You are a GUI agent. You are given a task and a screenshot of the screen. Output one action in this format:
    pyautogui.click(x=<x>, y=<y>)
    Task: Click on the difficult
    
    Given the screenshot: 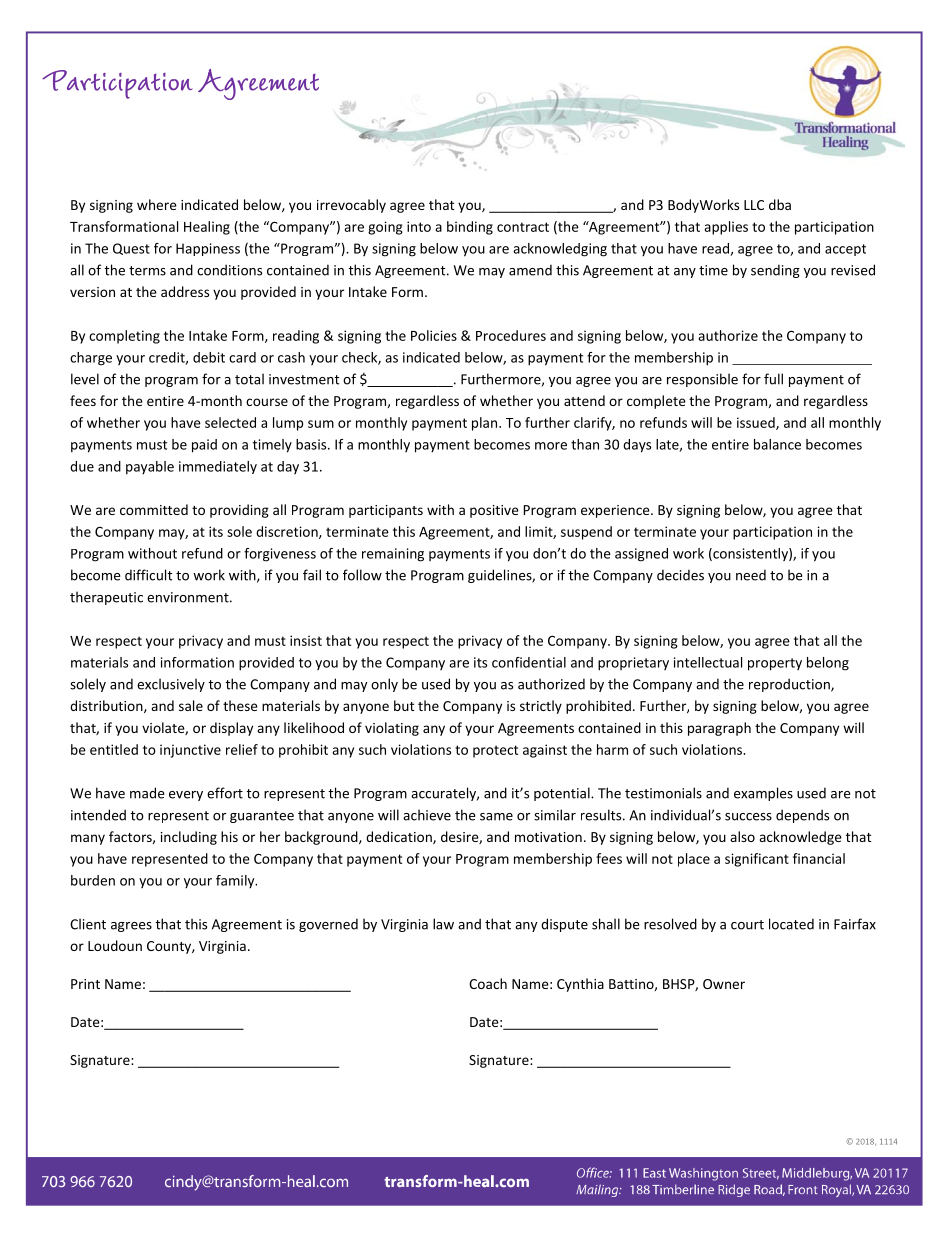 What is the action you would take?
    pyautogui.click(x=148, y=575)
